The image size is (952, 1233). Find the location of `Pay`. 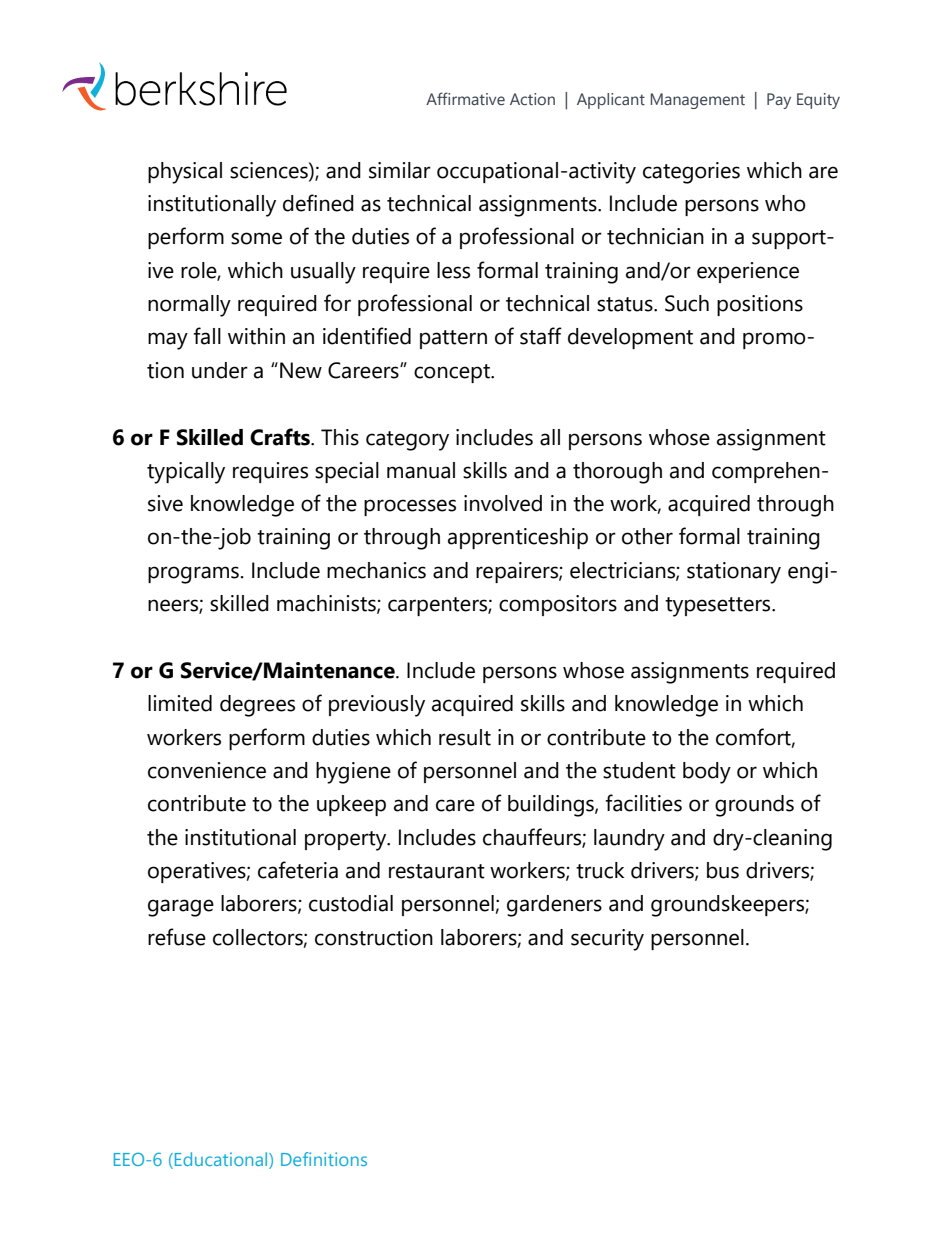

Pay is located at coordinates (779, 101).
